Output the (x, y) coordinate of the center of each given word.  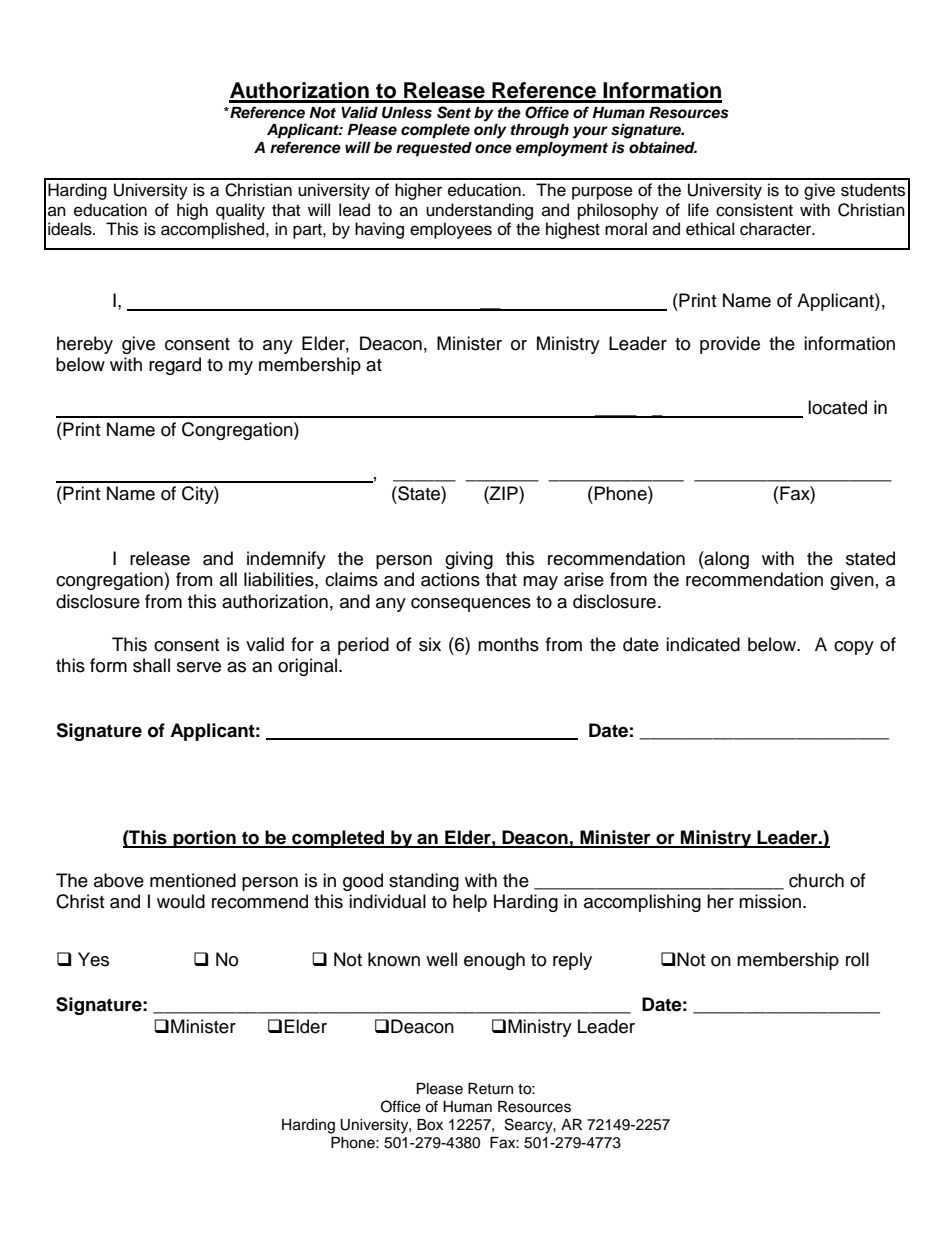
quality (240, 211)
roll (857, 959)
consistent (754, 210)
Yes (93, 959)
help (470, 903)
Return (490, 1089)
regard (175, 366)
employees (451, 230)
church (816, 880)
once (493, 149)
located (837, 407)
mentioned (193, 880)
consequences (471, 605)
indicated (703, 644)
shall (151, 665)
